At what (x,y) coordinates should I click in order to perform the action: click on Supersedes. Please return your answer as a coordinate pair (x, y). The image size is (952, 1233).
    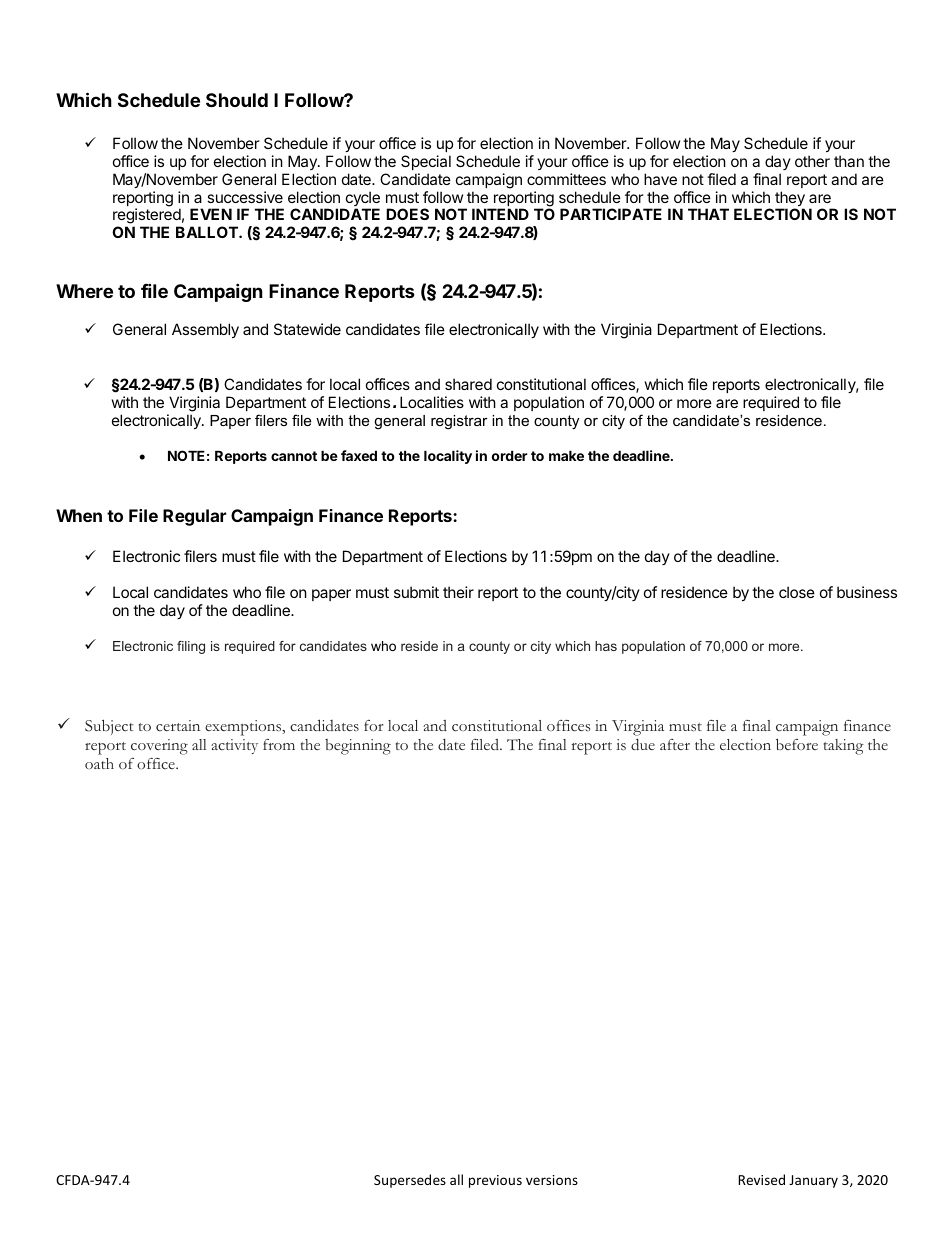
    Looking at the image, I should click on (410, 1181).
